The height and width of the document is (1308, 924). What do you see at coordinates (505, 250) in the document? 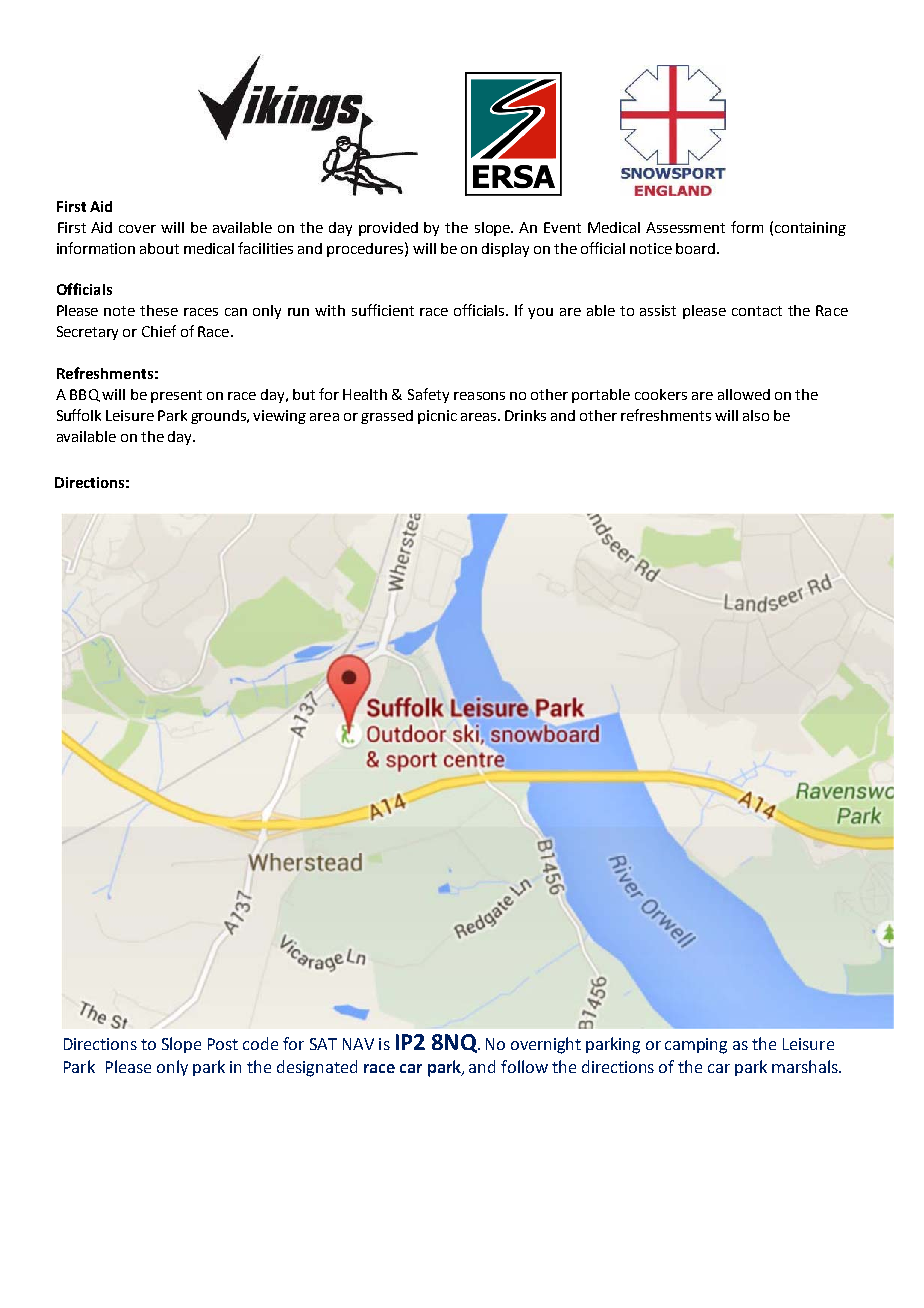
I see `display` at bounding box center [505, 250].
